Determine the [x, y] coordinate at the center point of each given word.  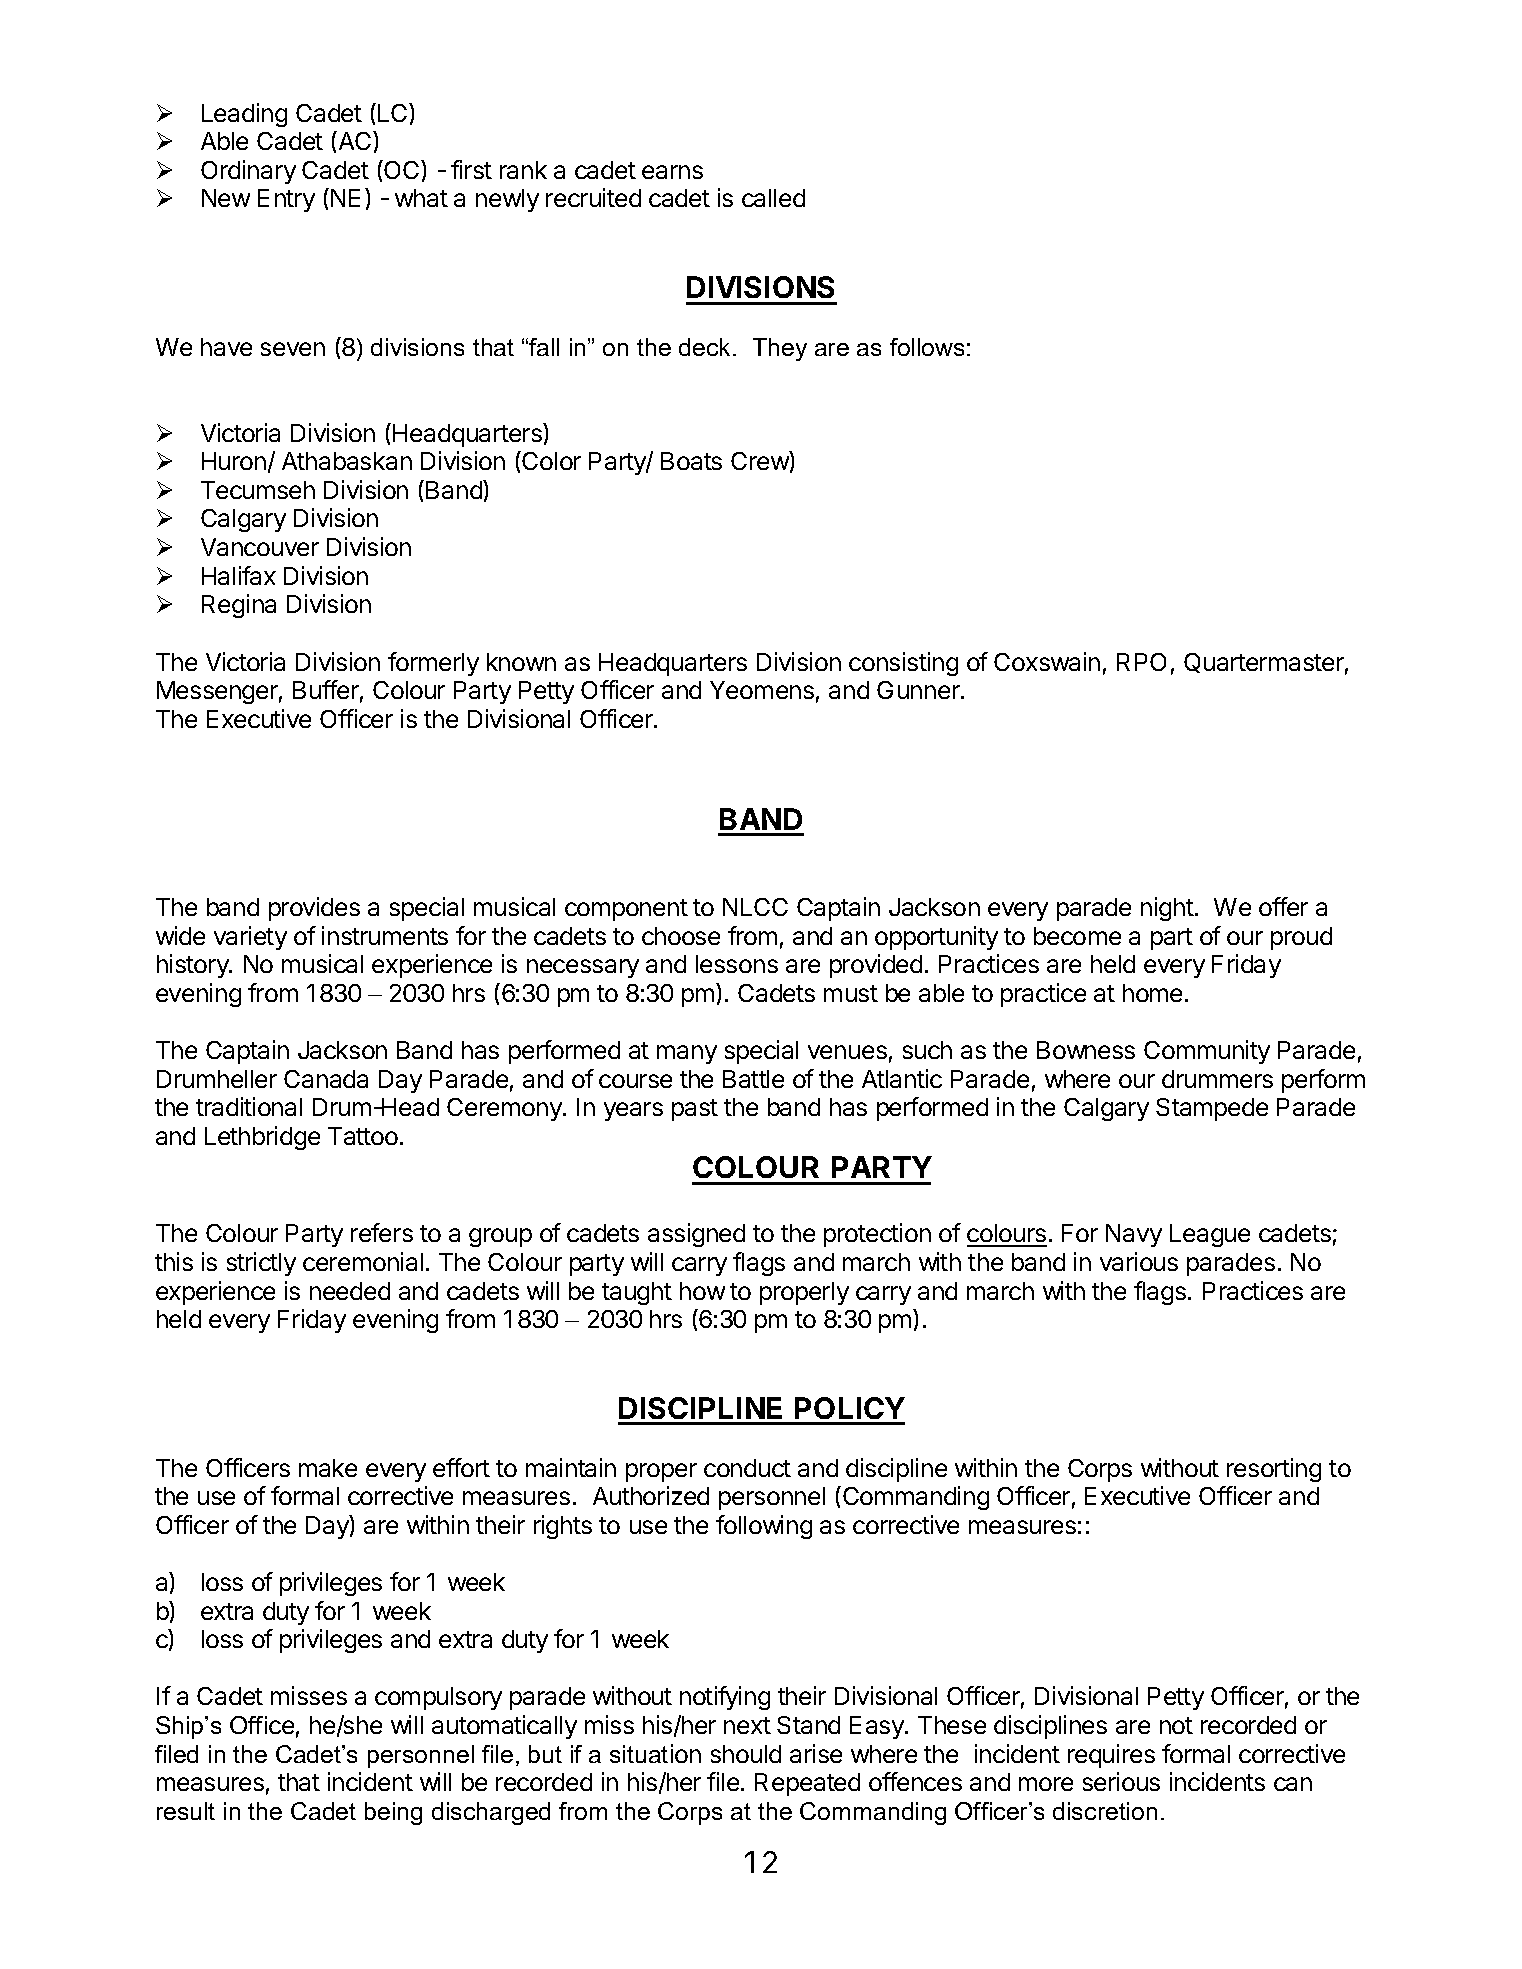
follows [927, 347]
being [393, 1813]
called [773, 198]
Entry [286, 200]
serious [1121, 1781]
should [746, 1754]
